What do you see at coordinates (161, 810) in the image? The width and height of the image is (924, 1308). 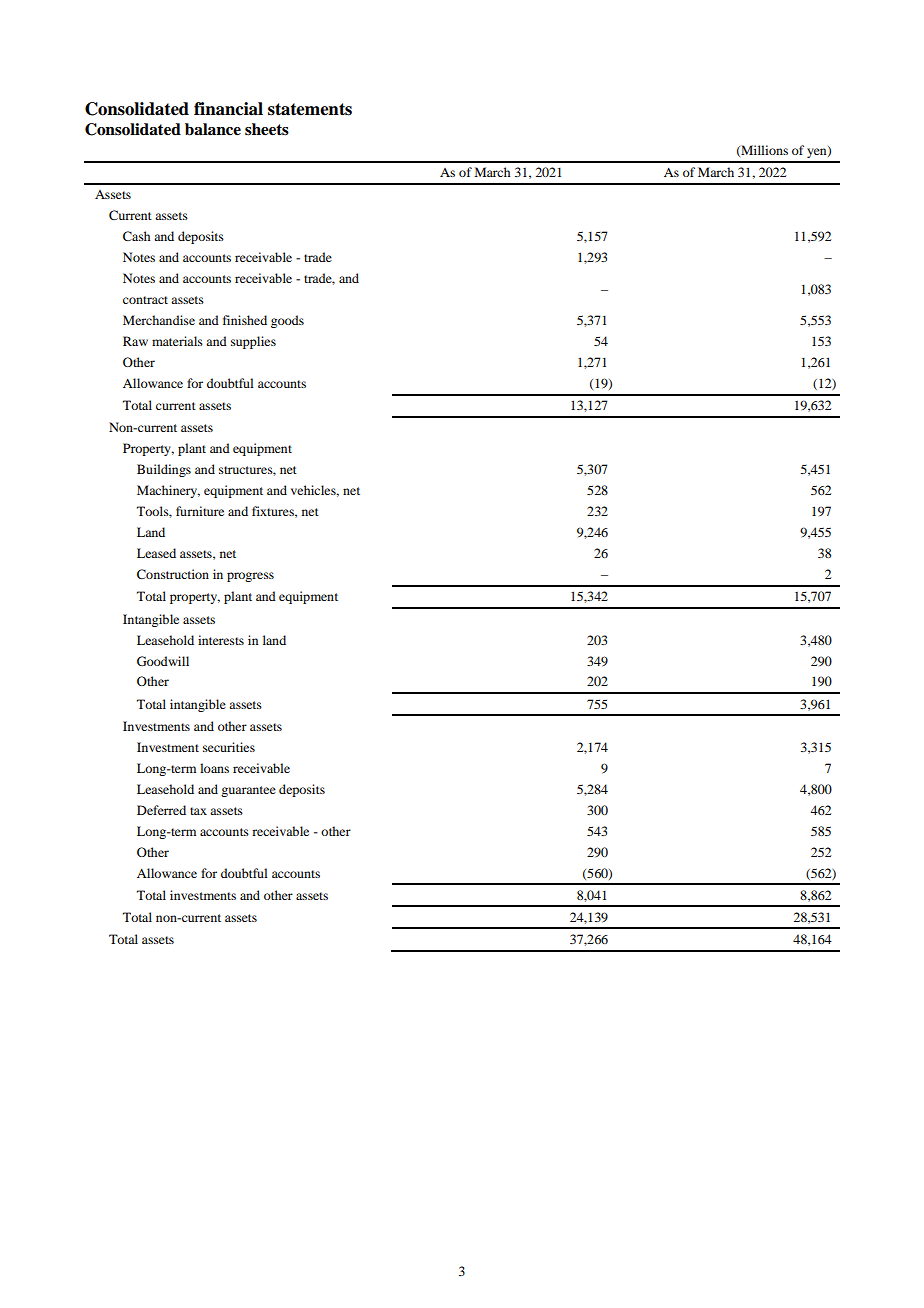 I see `Deferred` at bounding box center [161, 810].
